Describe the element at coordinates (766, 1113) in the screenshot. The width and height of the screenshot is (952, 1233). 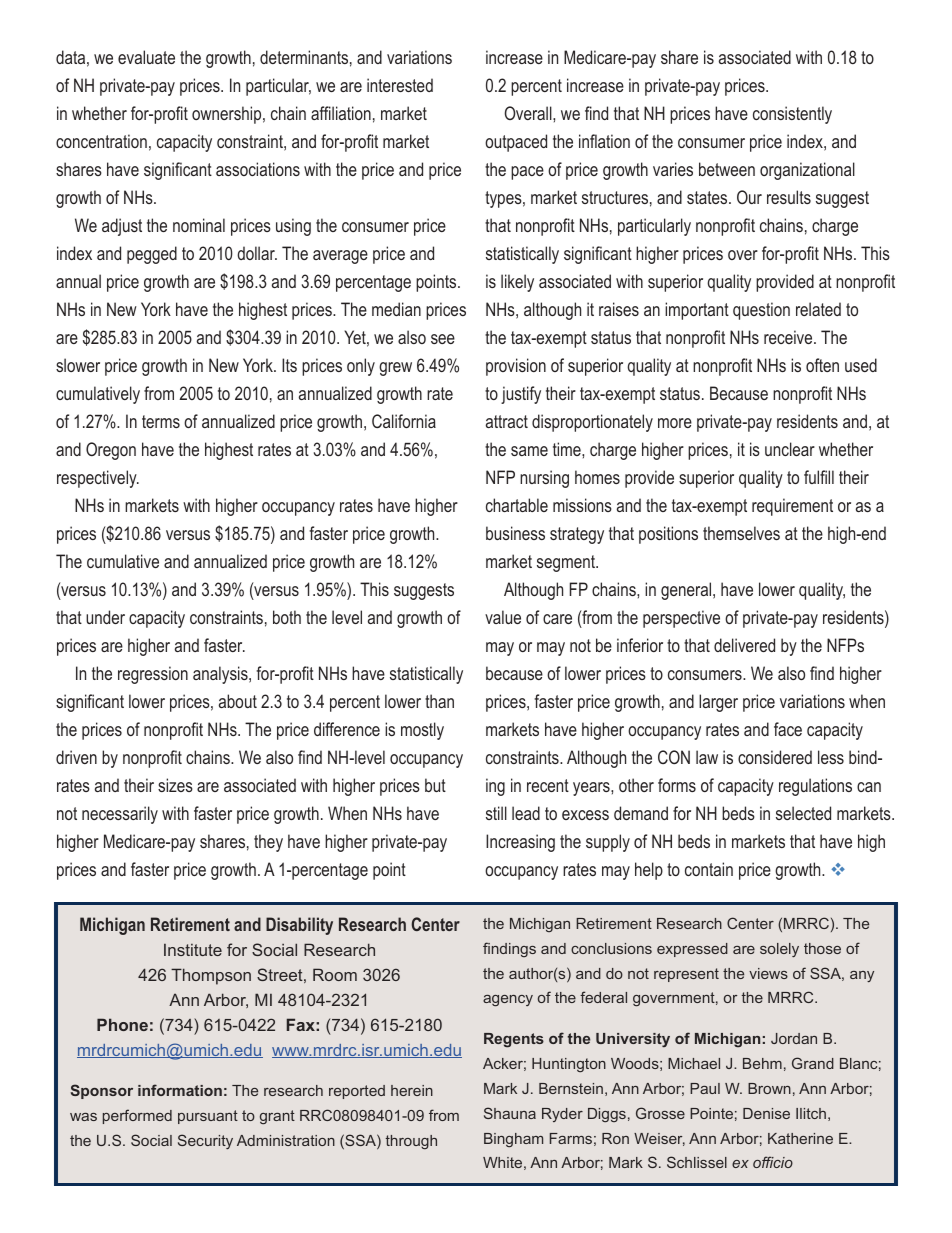
I see `Denise` at that location.
